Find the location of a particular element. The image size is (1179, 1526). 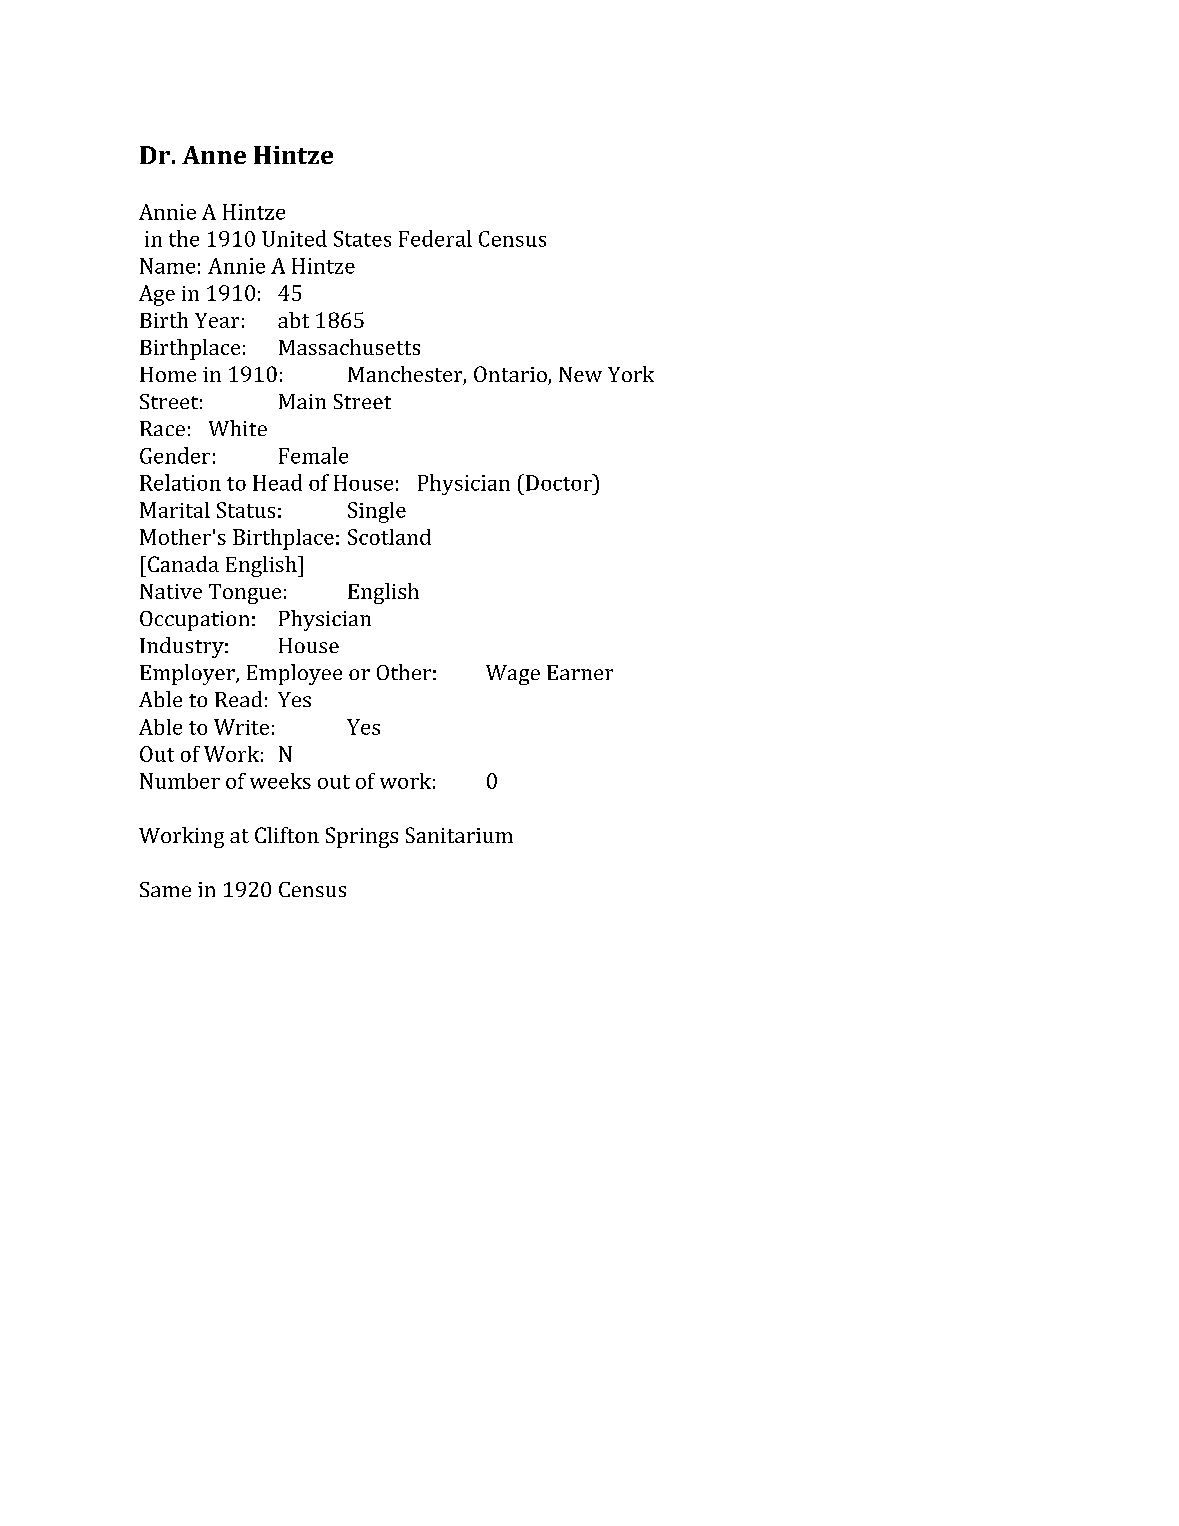

Employee is located at coordinates (294, 674).
